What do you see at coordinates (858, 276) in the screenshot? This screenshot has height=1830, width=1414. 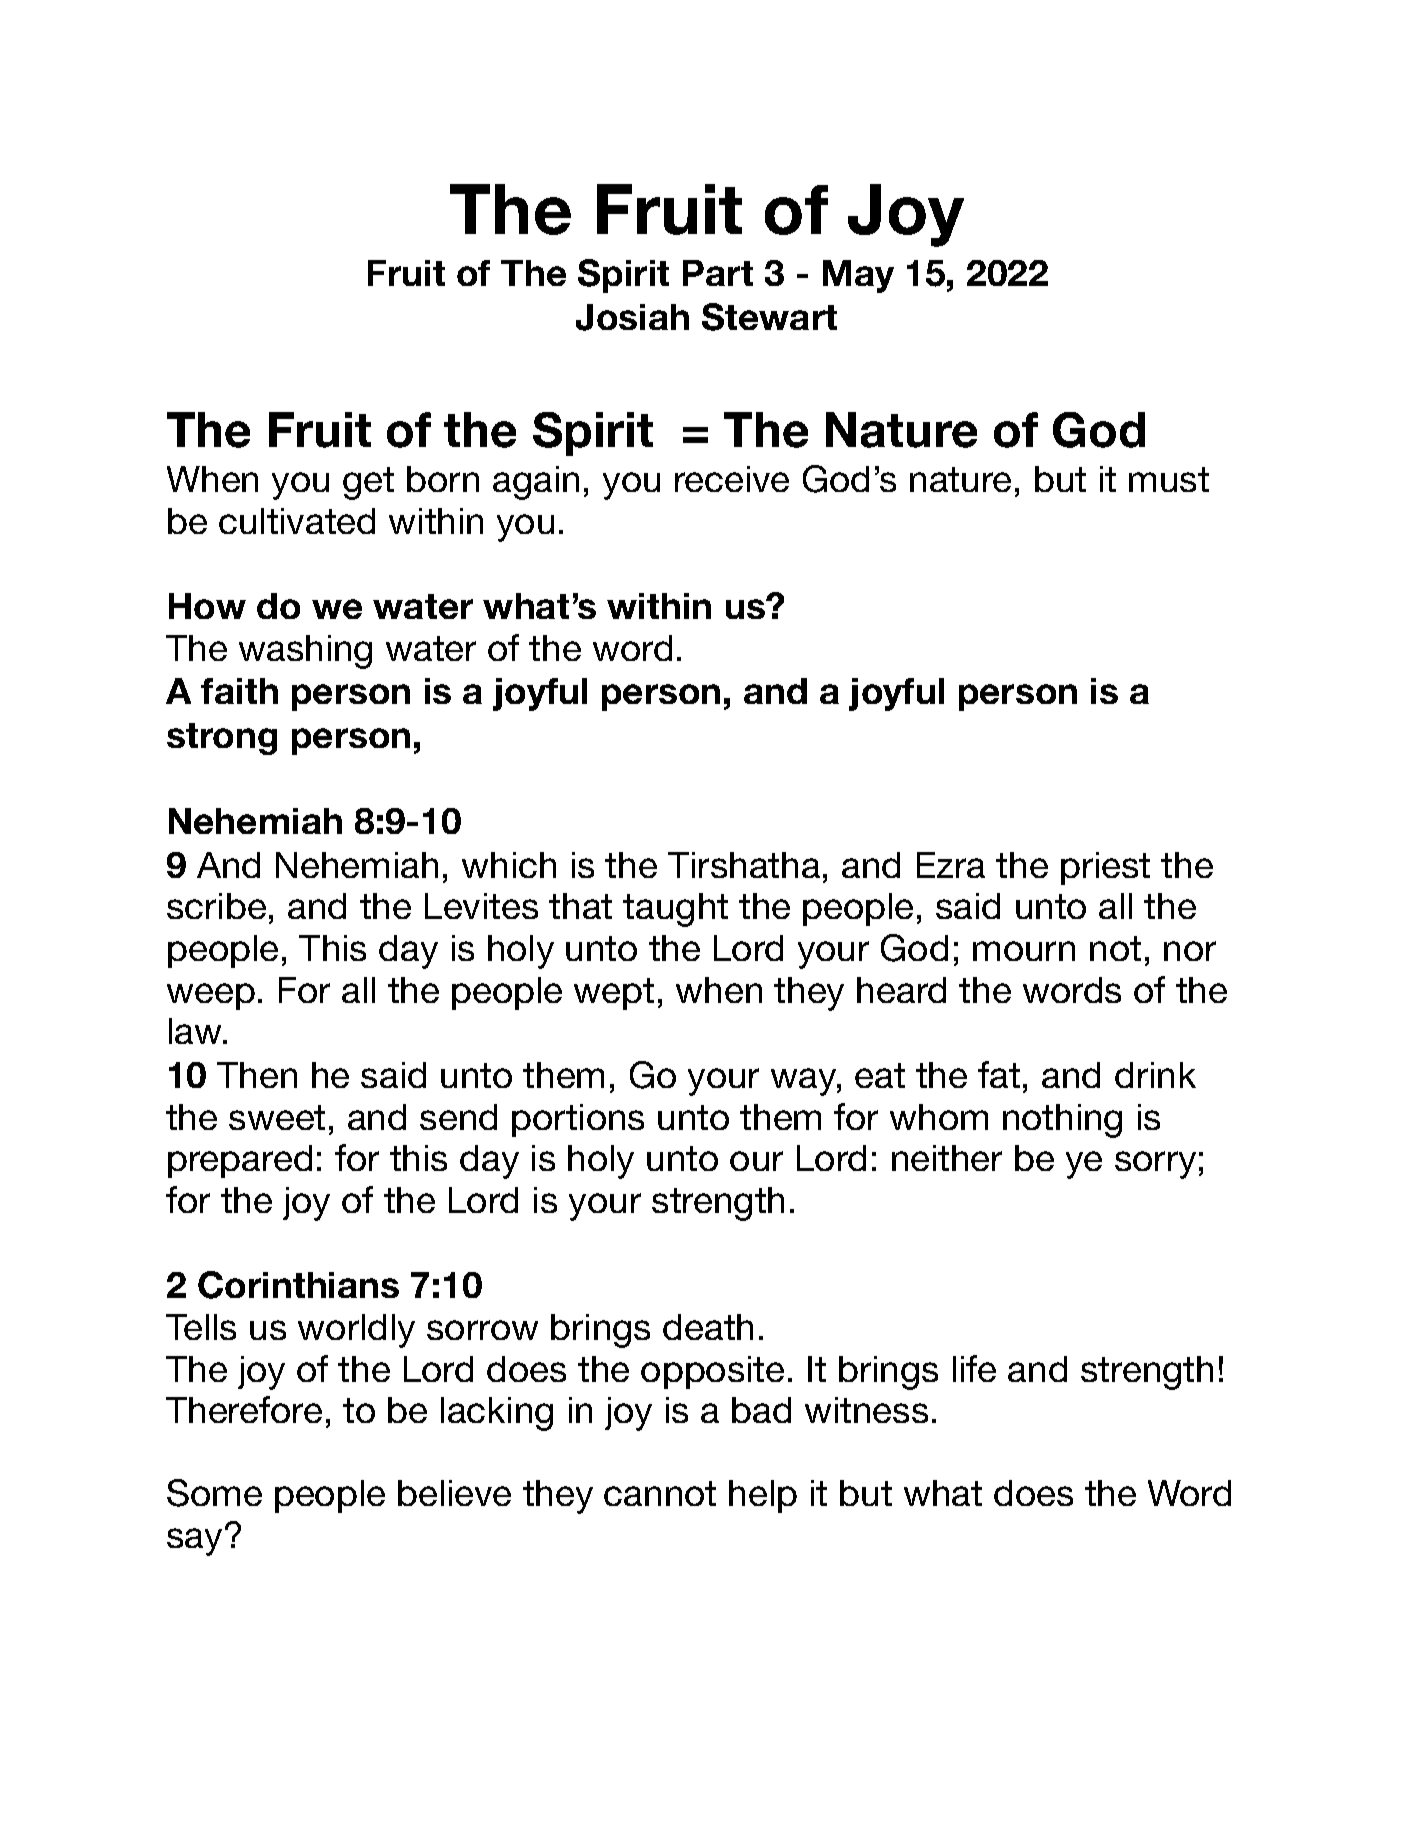 I see `May` at bounding box center [858, 276].
